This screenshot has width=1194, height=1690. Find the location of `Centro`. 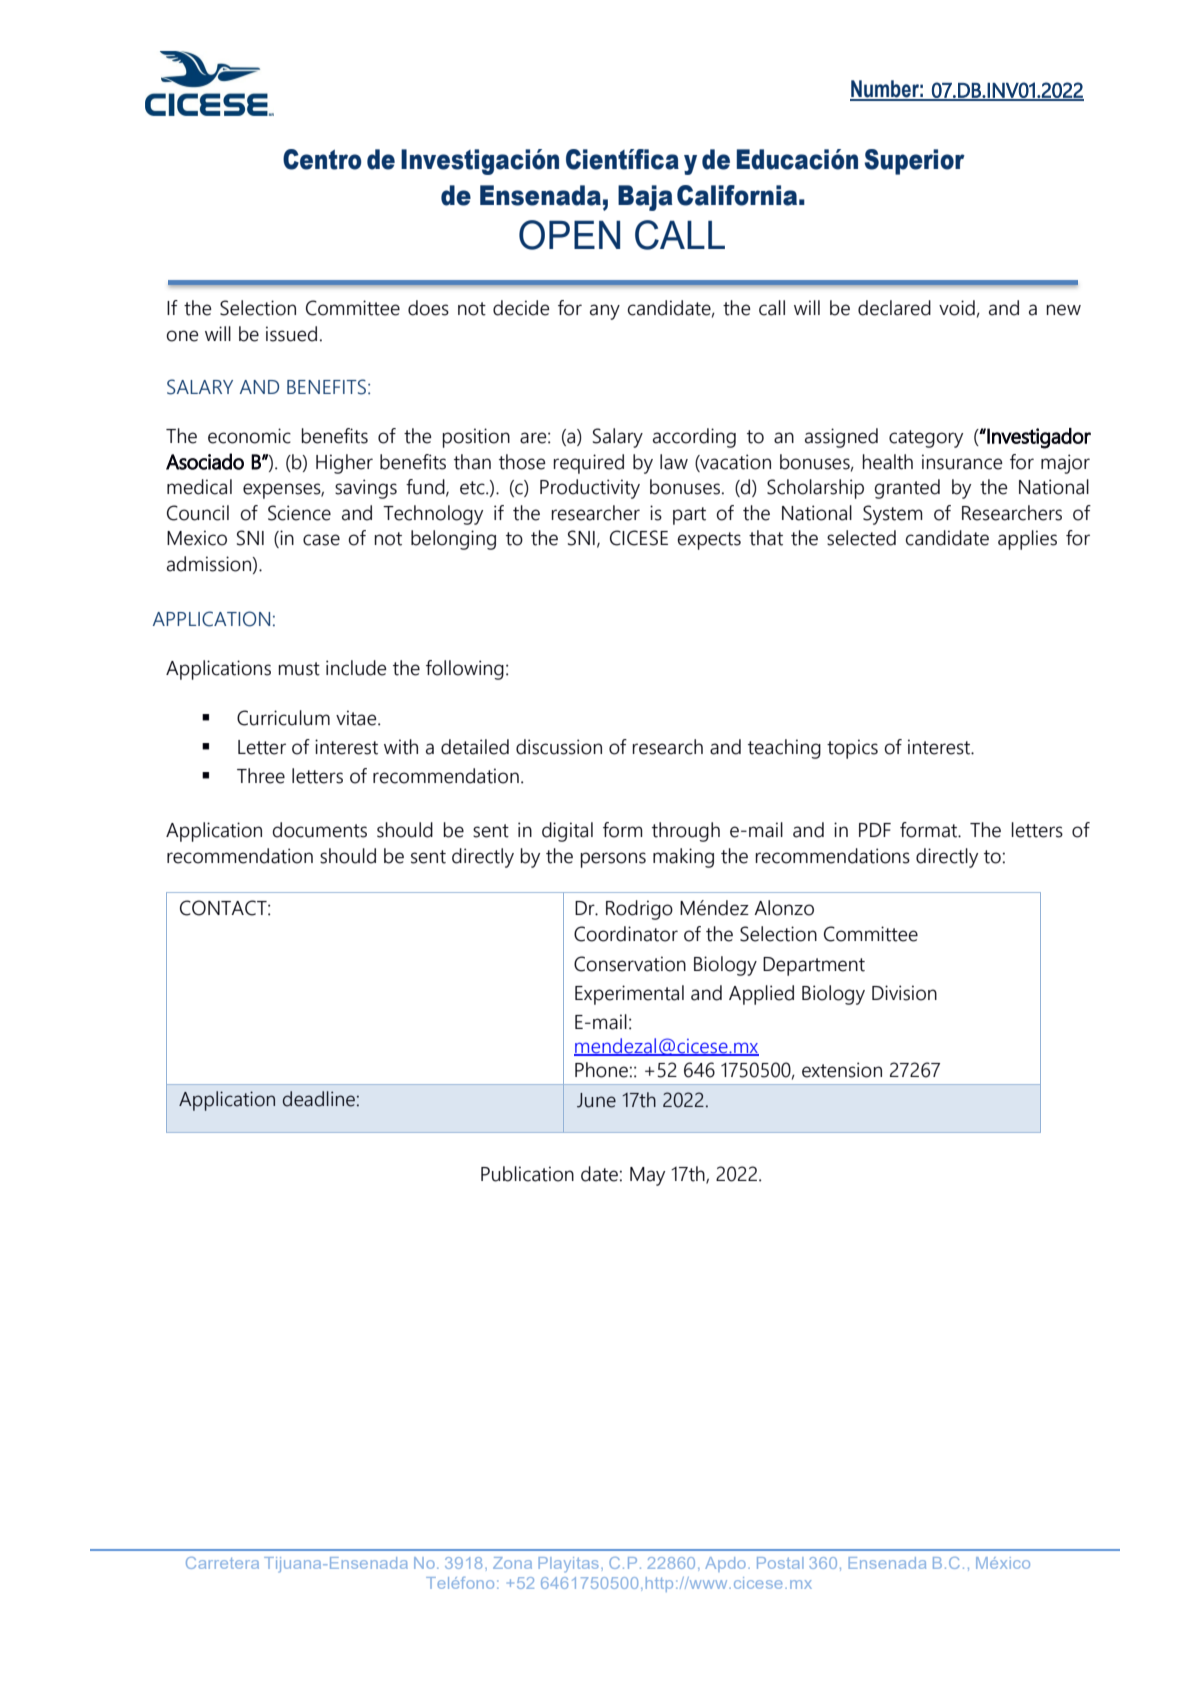

Centro is located at coordinates (322, 159).
